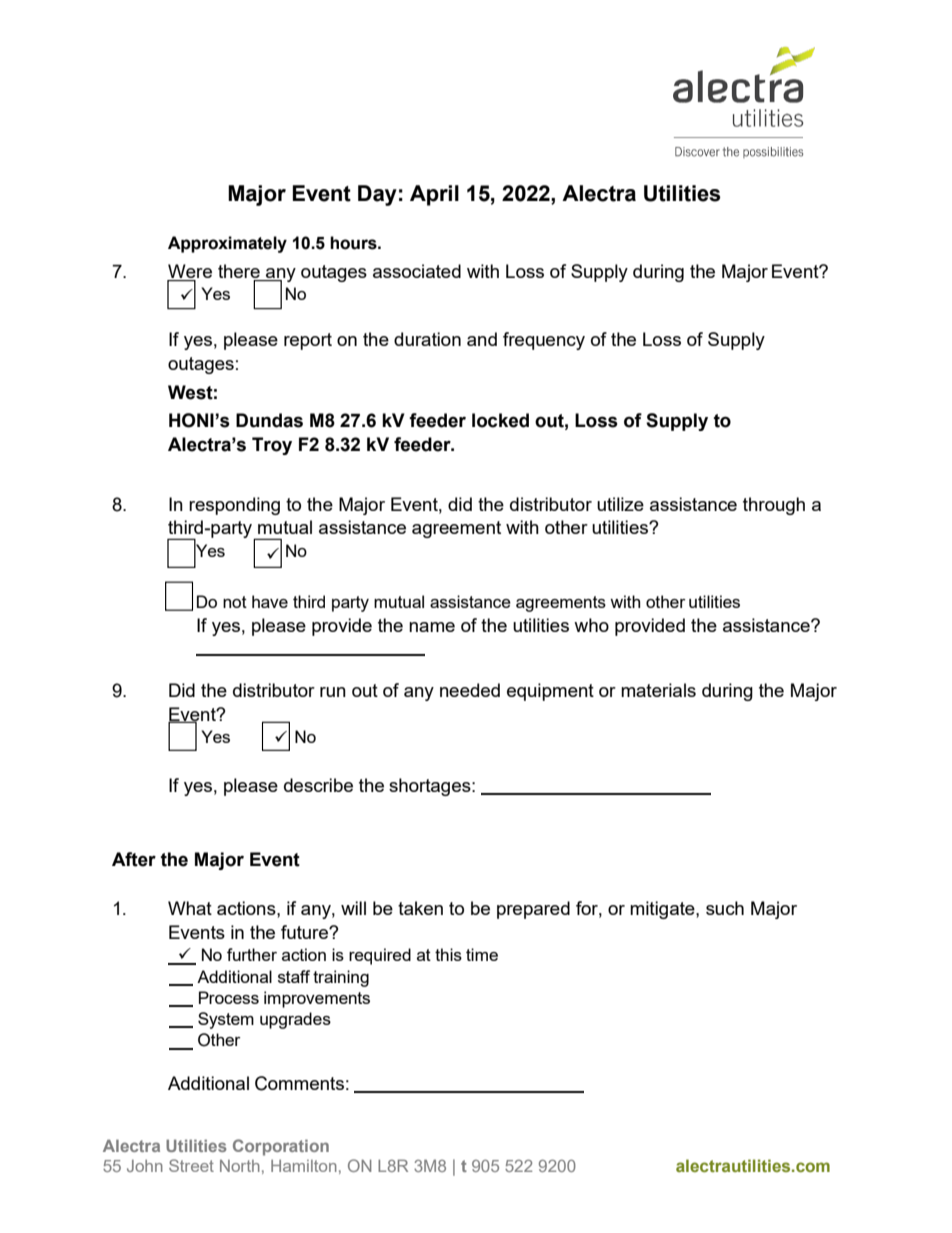 This screenshot has height=1233, width=952. Describe the element at coordinates (658, 690) in the screenshot. I see `materials` at that location.
